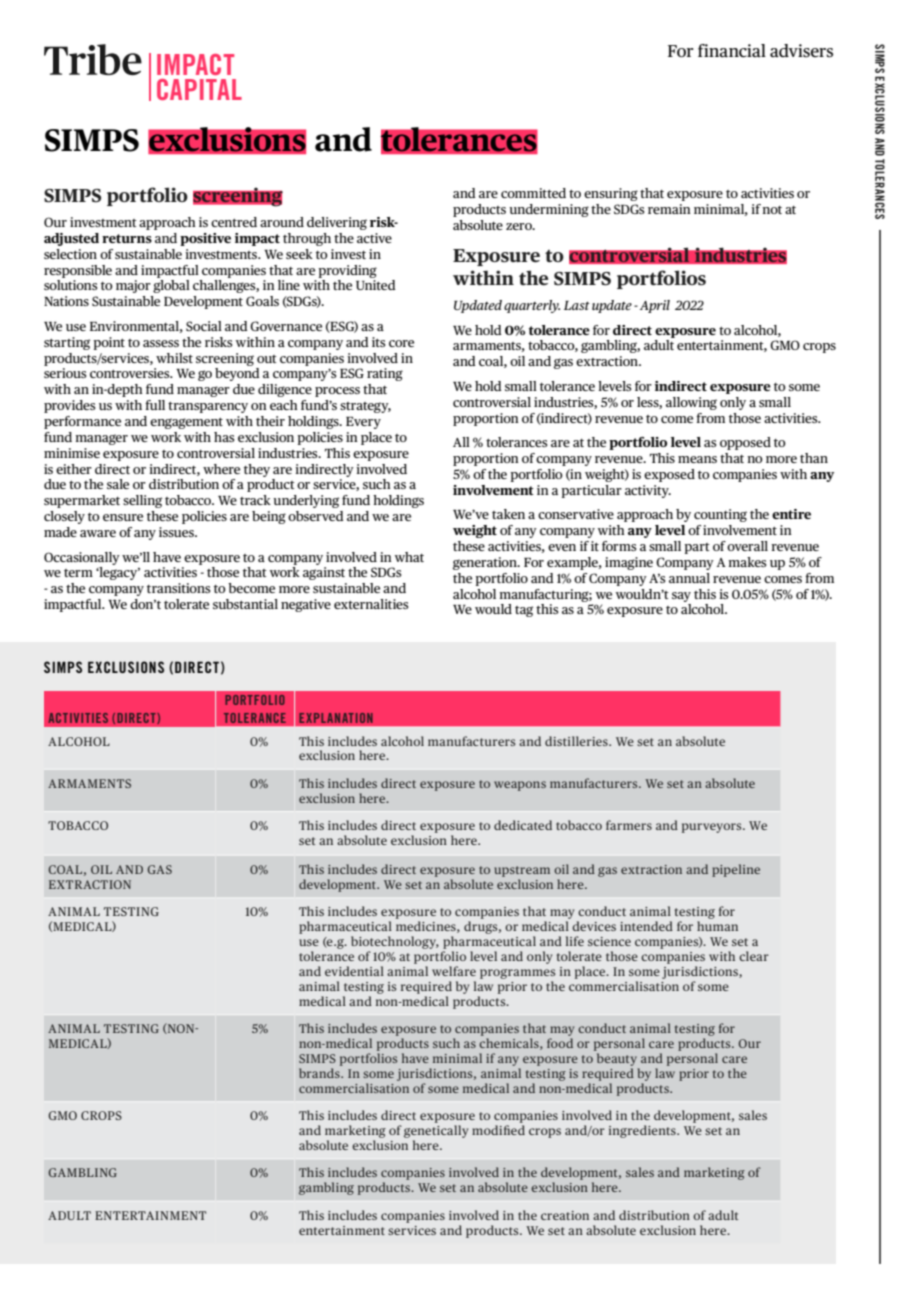 The image size is (924, 1308). I want to click on CAPITAL, so click(199, 89).
